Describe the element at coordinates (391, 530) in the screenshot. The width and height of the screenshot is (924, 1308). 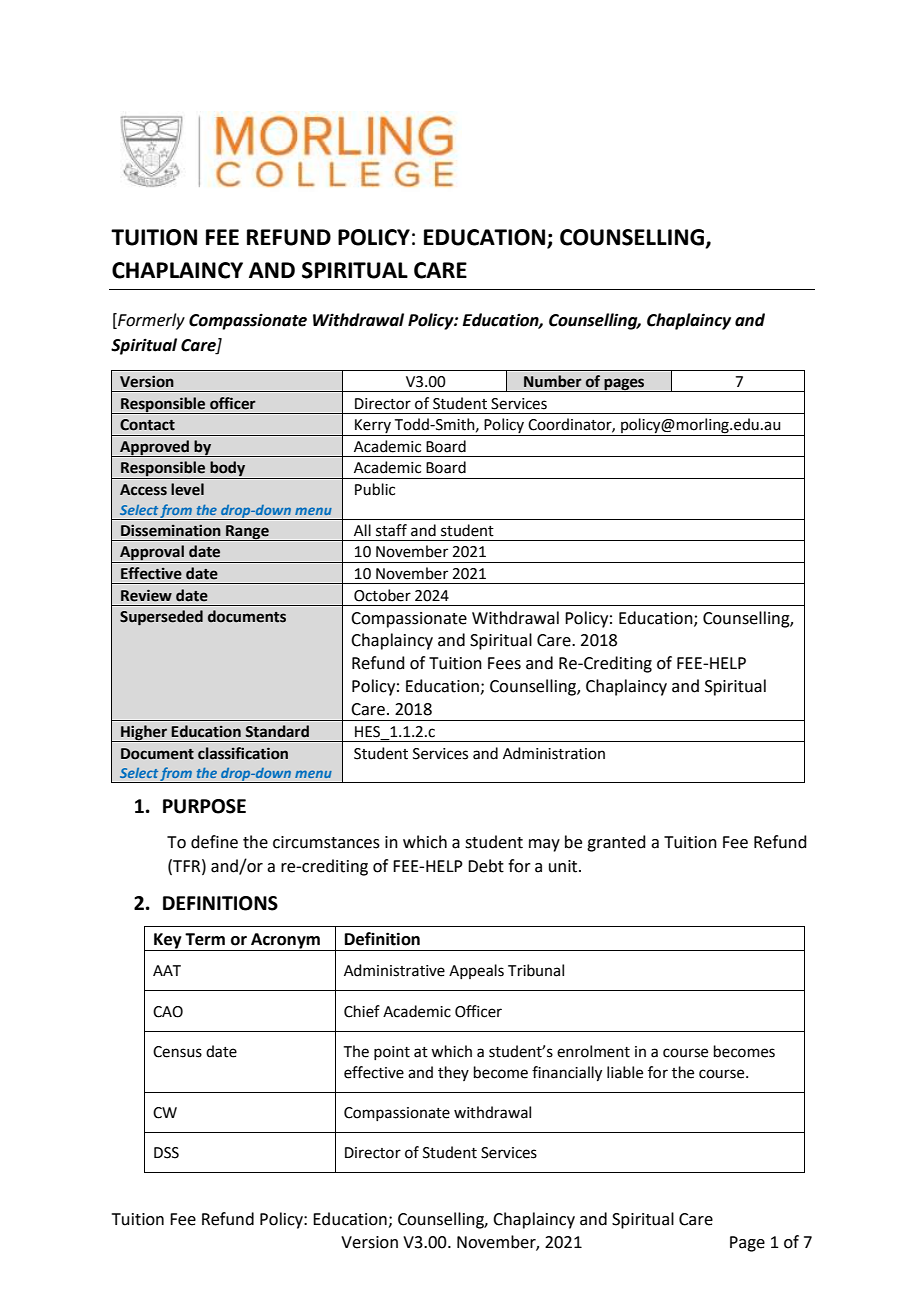
I see `staff` at that location.
